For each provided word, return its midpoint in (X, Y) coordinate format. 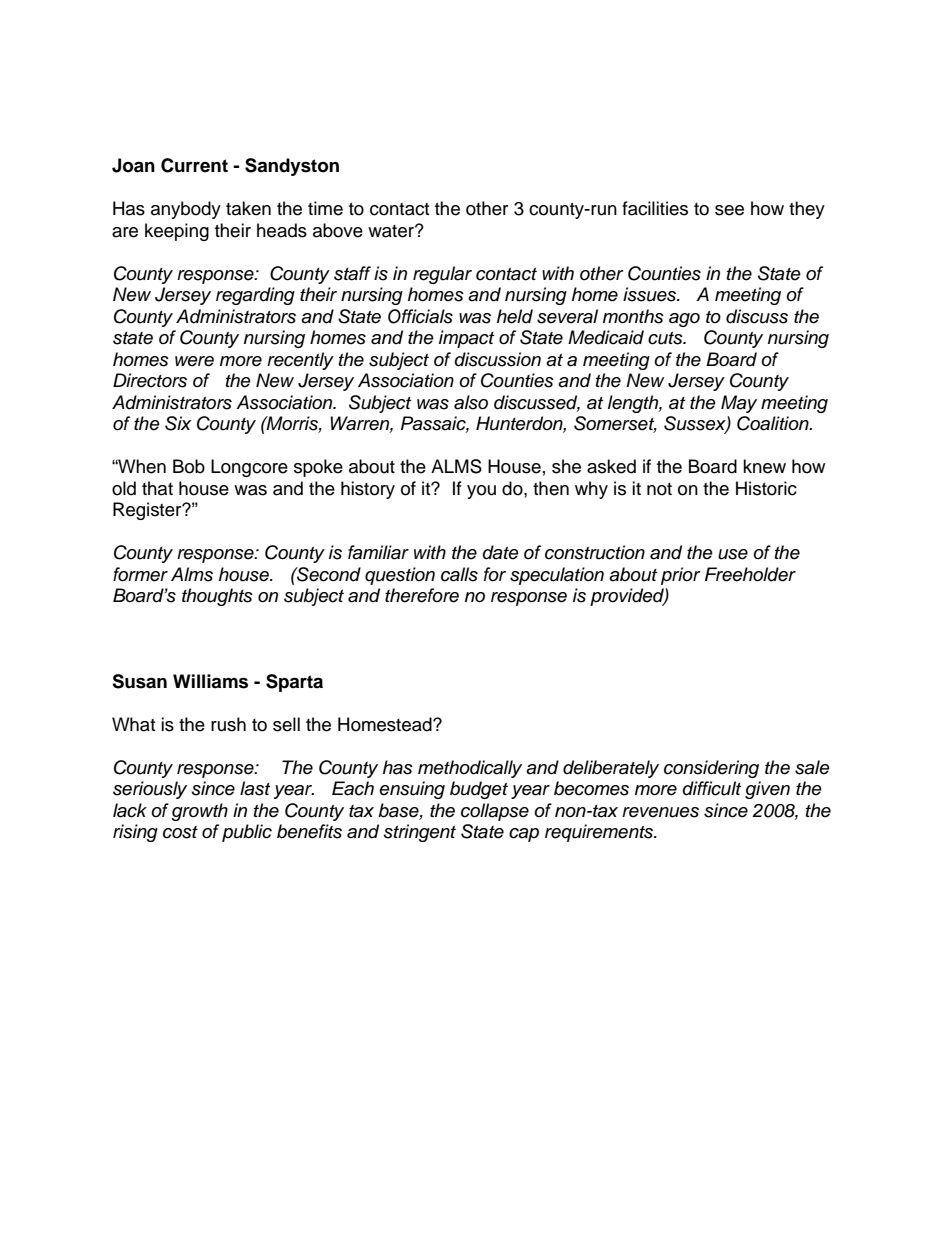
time (325, 208)
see (729, 210)
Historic (766, 488)
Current (194, 165)
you (481, 492)
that (157, 488)
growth (199, 812)
